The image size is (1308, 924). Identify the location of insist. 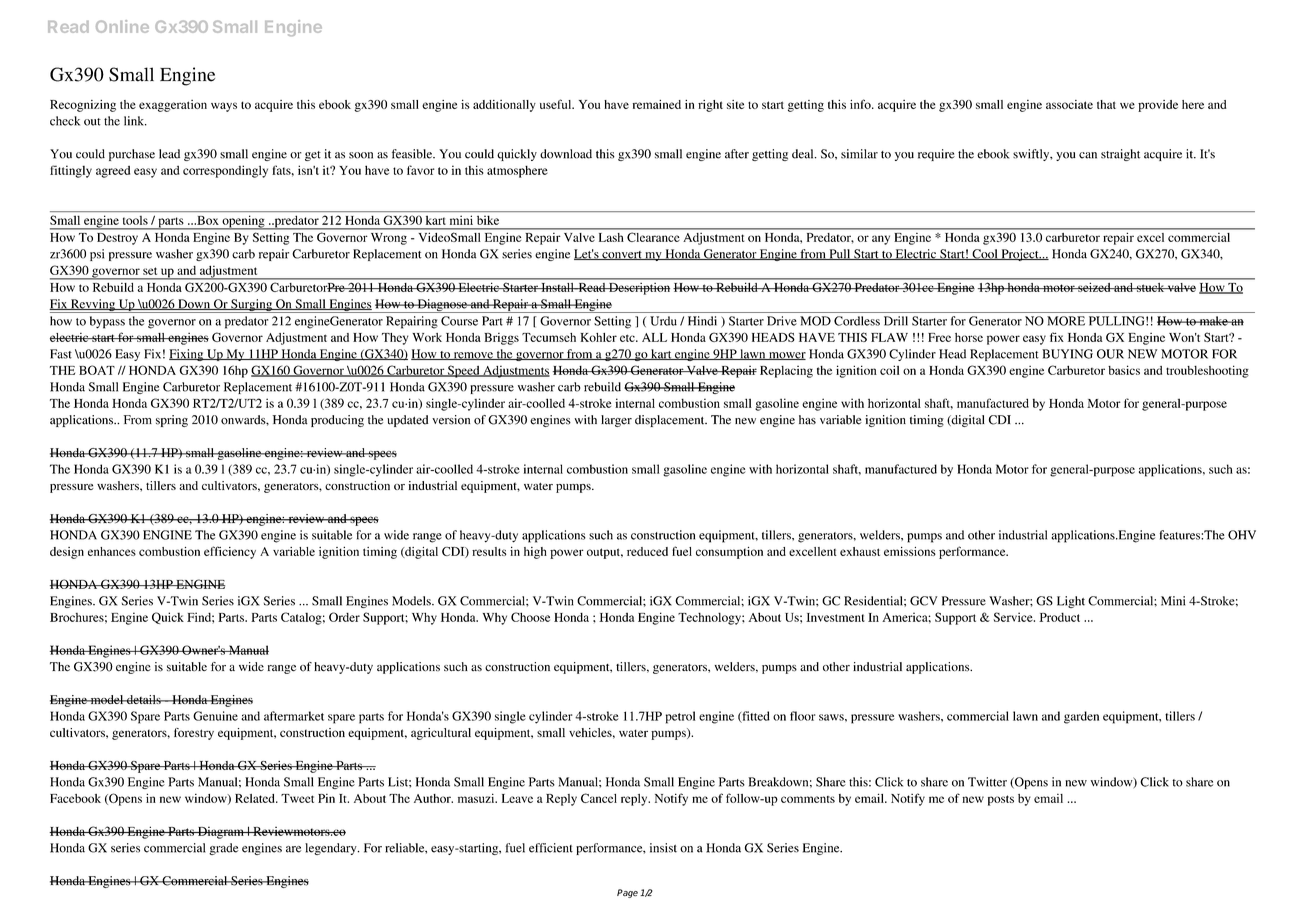
(663, 848).
